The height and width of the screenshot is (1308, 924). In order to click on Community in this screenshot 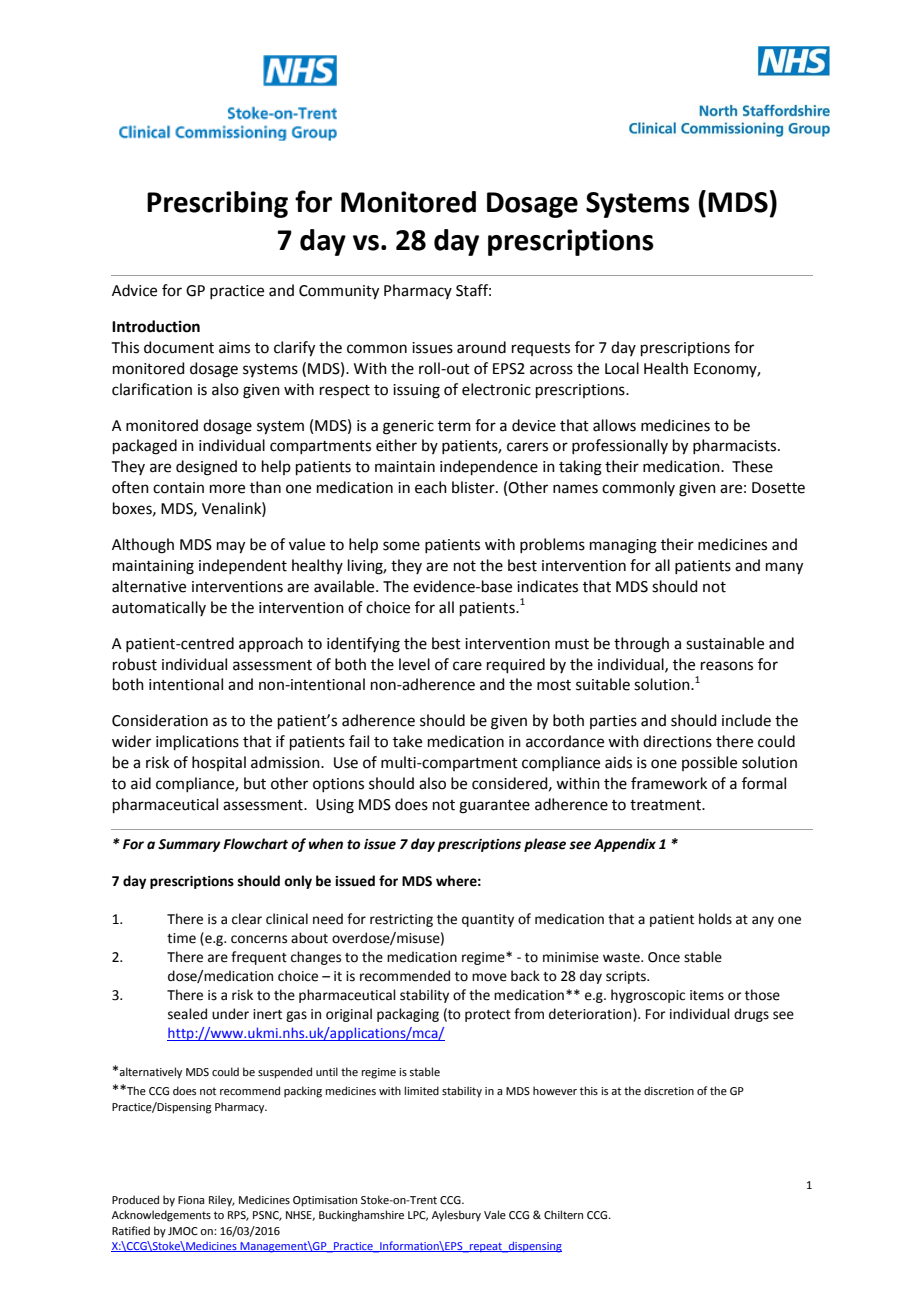, I will do `click(339, 292)`.
